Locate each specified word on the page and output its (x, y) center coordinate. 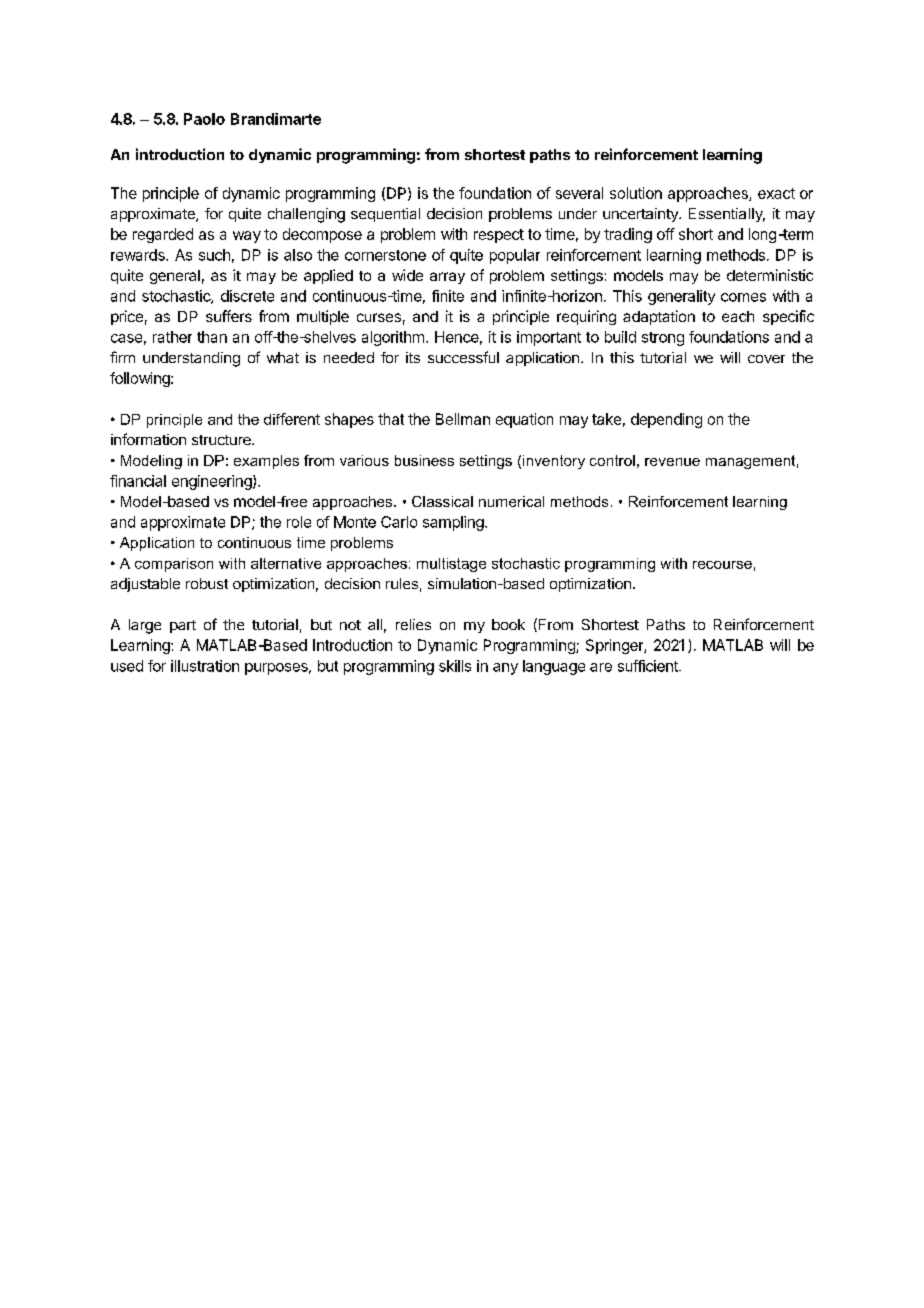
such (214, 255)
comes (743, 297)
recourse (722, 565)
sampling (454, 523)
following (141, 379)
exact (776, 193)
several (579, 193)
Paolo (204, 119)
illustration (205, 666)
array (447, 278)
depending (666, 420)
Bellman (463, 419)
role (299, 522)
